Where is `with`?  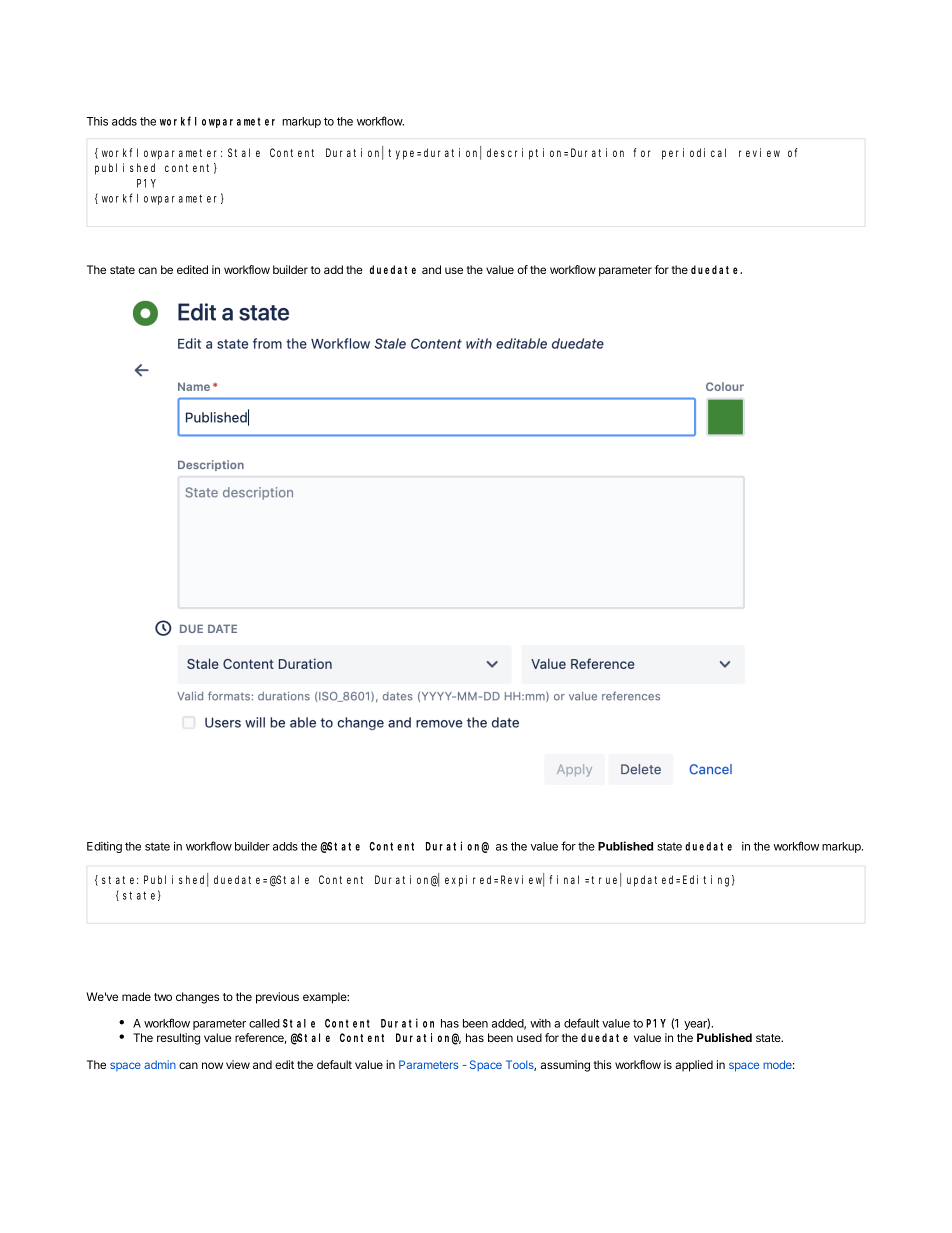 with is located at coordinates (540, 1023).
